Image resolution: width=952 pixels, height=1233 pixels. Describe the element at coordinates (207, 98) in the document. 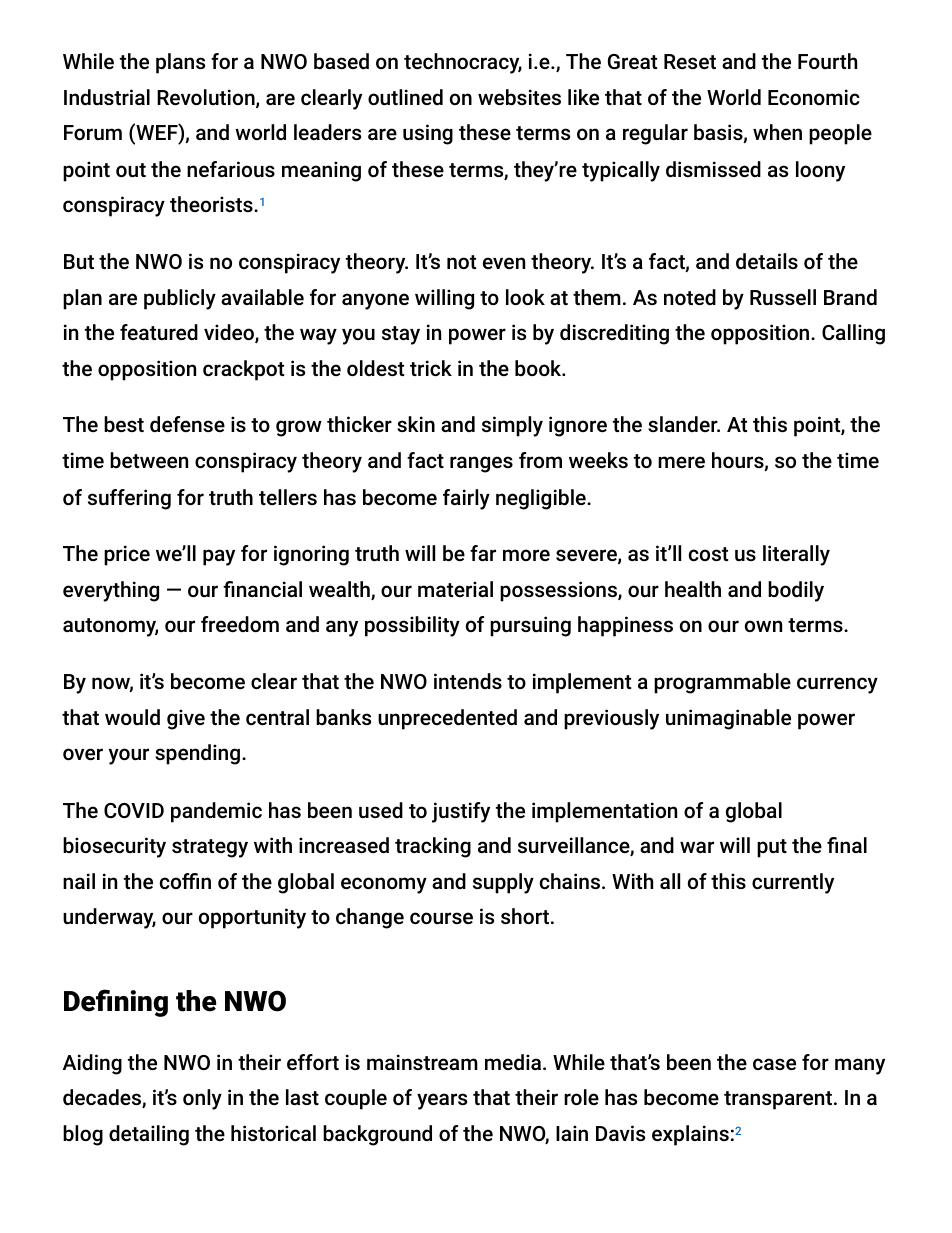

I see `Revolution` at that location.
